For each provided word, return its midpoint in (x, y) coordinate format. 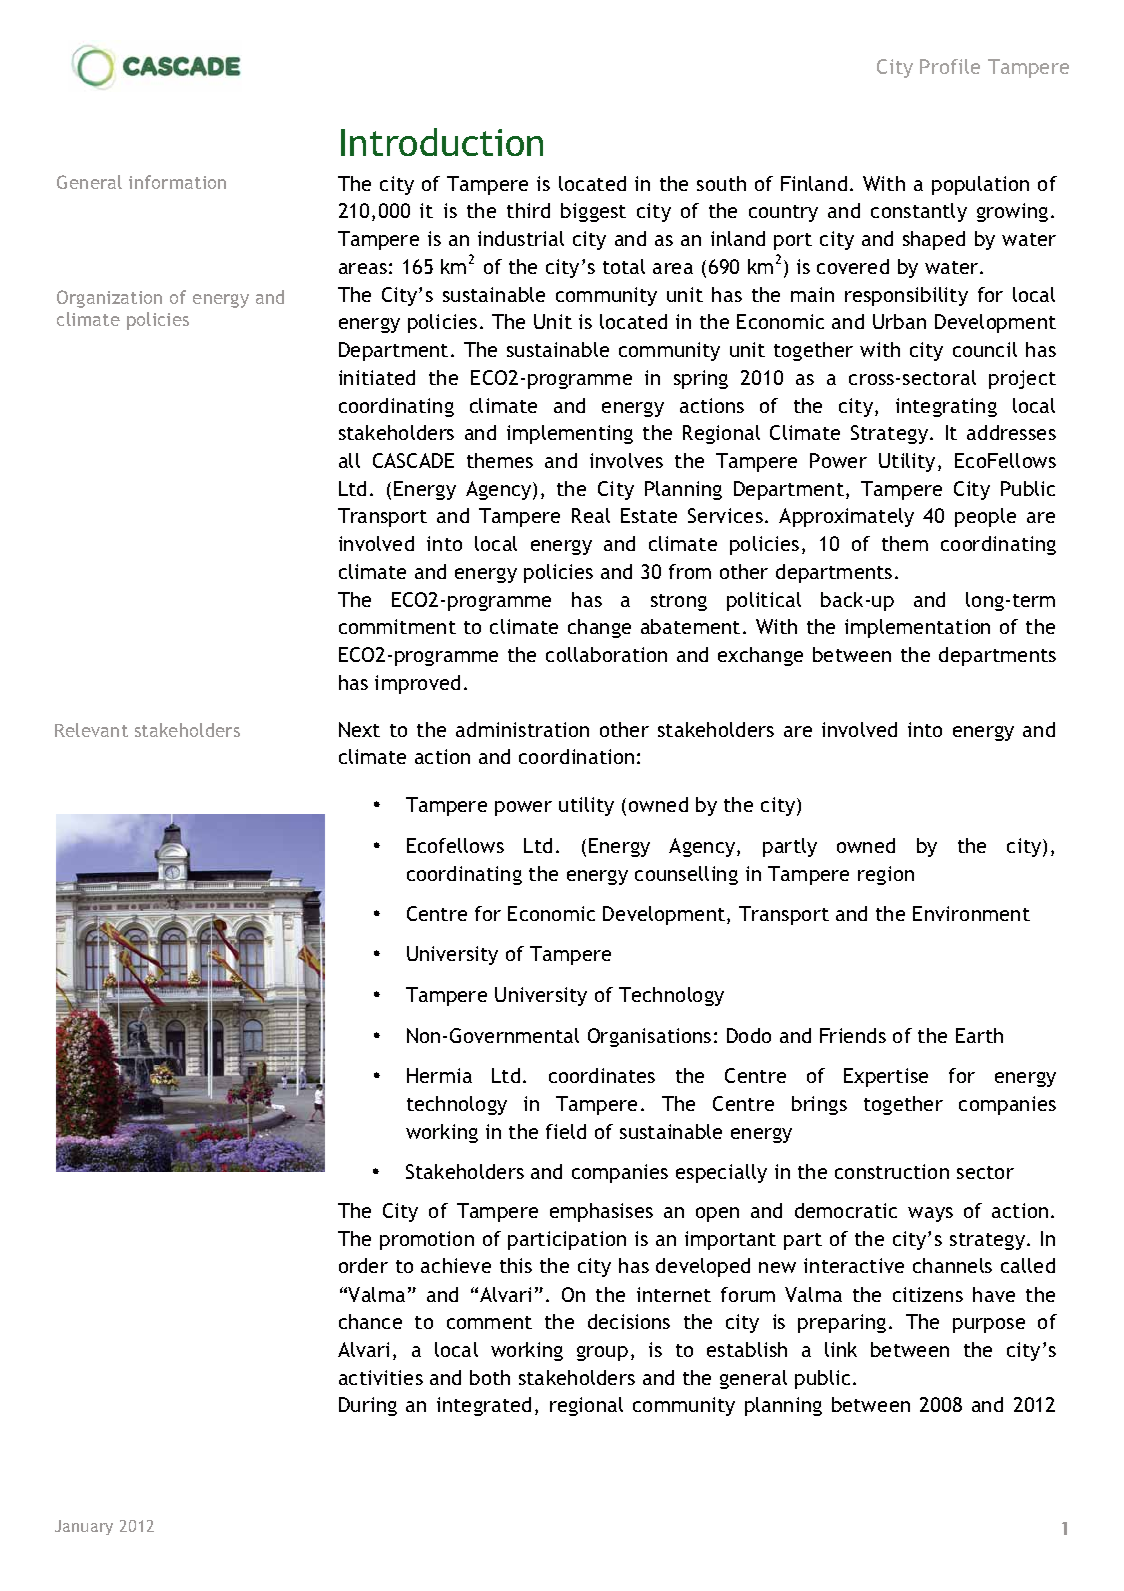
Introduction (442, 142)
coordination (576, 756)
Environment (971, 913)
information (177, 182)
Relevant (91, 730)
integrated (484, 1406)
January (84, 1527)
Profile (950, 66)
